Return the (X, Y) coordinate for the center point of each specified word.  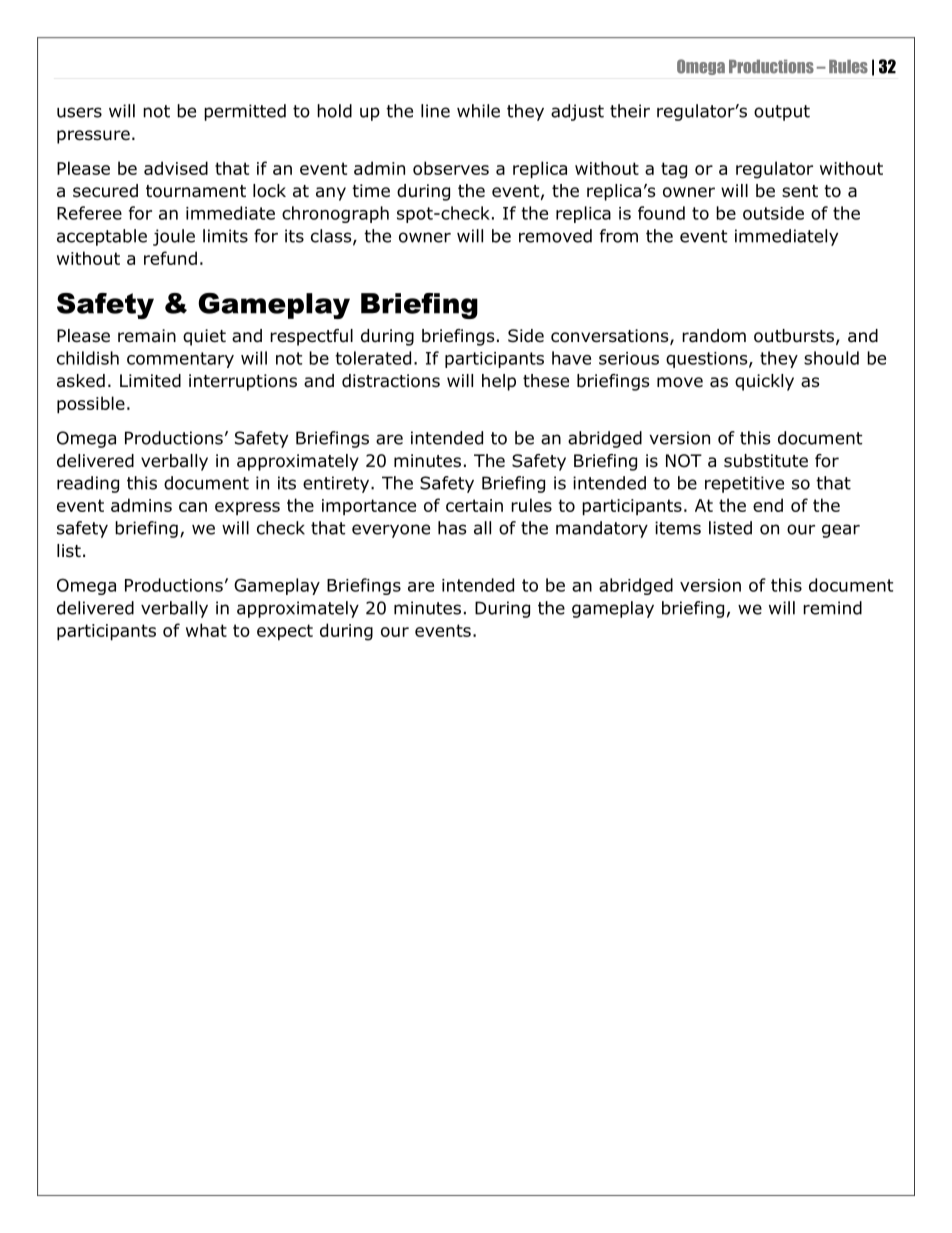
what (206, 630)
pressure (93, 137)
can (193, 507)
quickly (764, 382)
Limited (150, 381)
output (782, 113)
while (478, 111)
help (499, 382)
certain (474, 505)
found (661, 213)
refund (170, 258)
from (619, 236)
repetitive (744, 484)
